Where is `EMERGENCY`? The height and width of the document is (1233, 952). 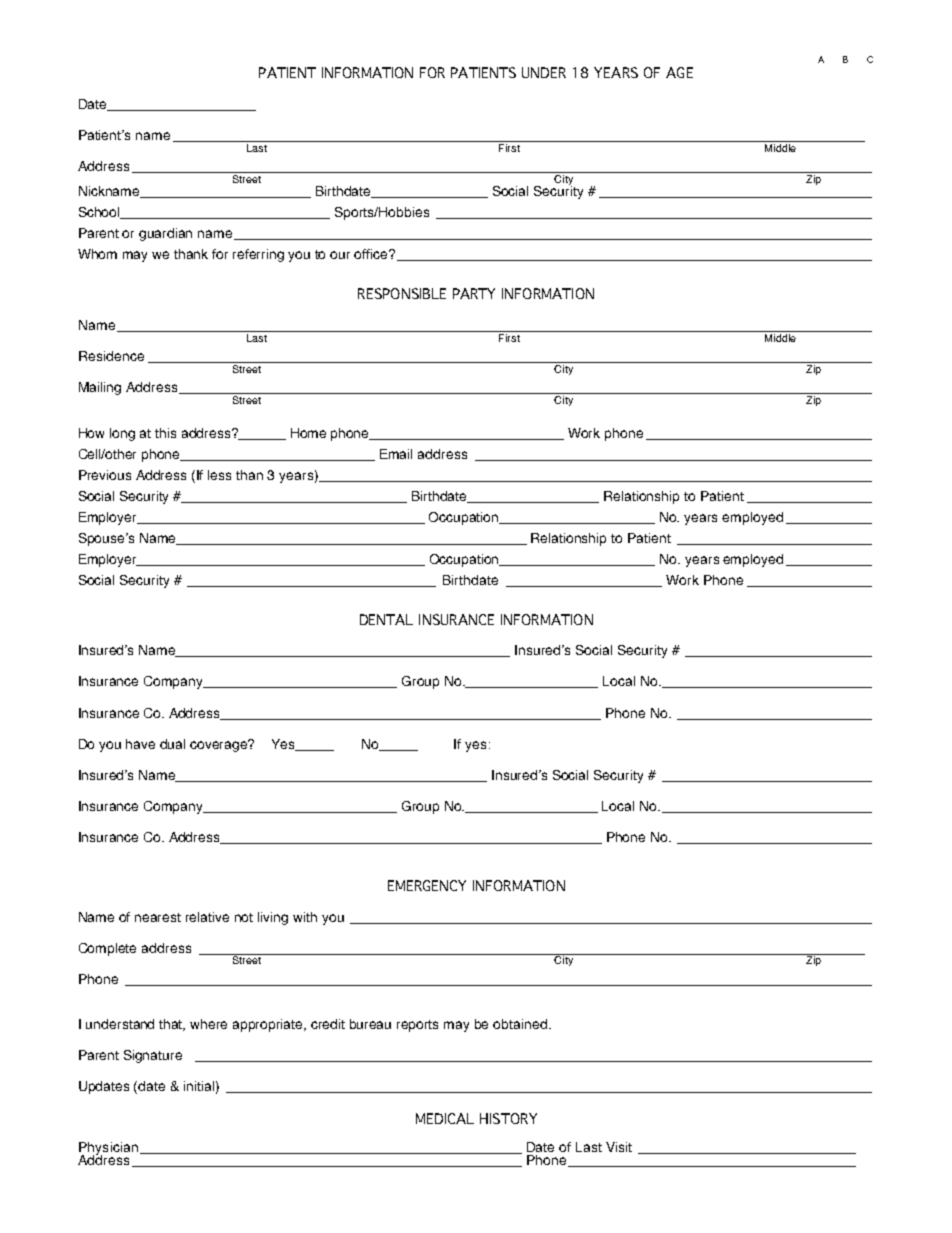
EMERGENCY is located at coordinates (427, 885).
